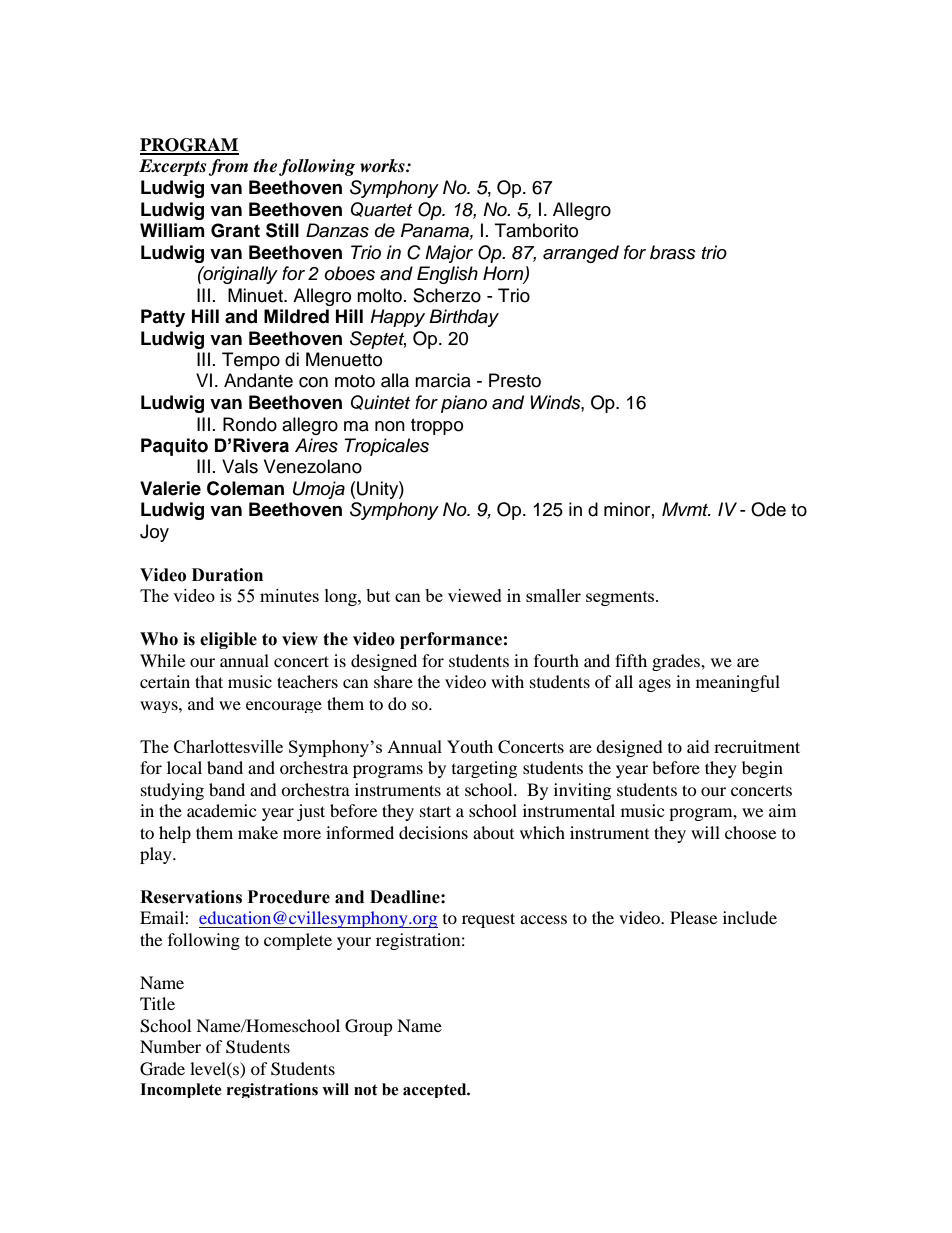 The image size is (952, 1233). Describe the element at coordinates (228, 640) in the document. I see `eligible` at that location.
